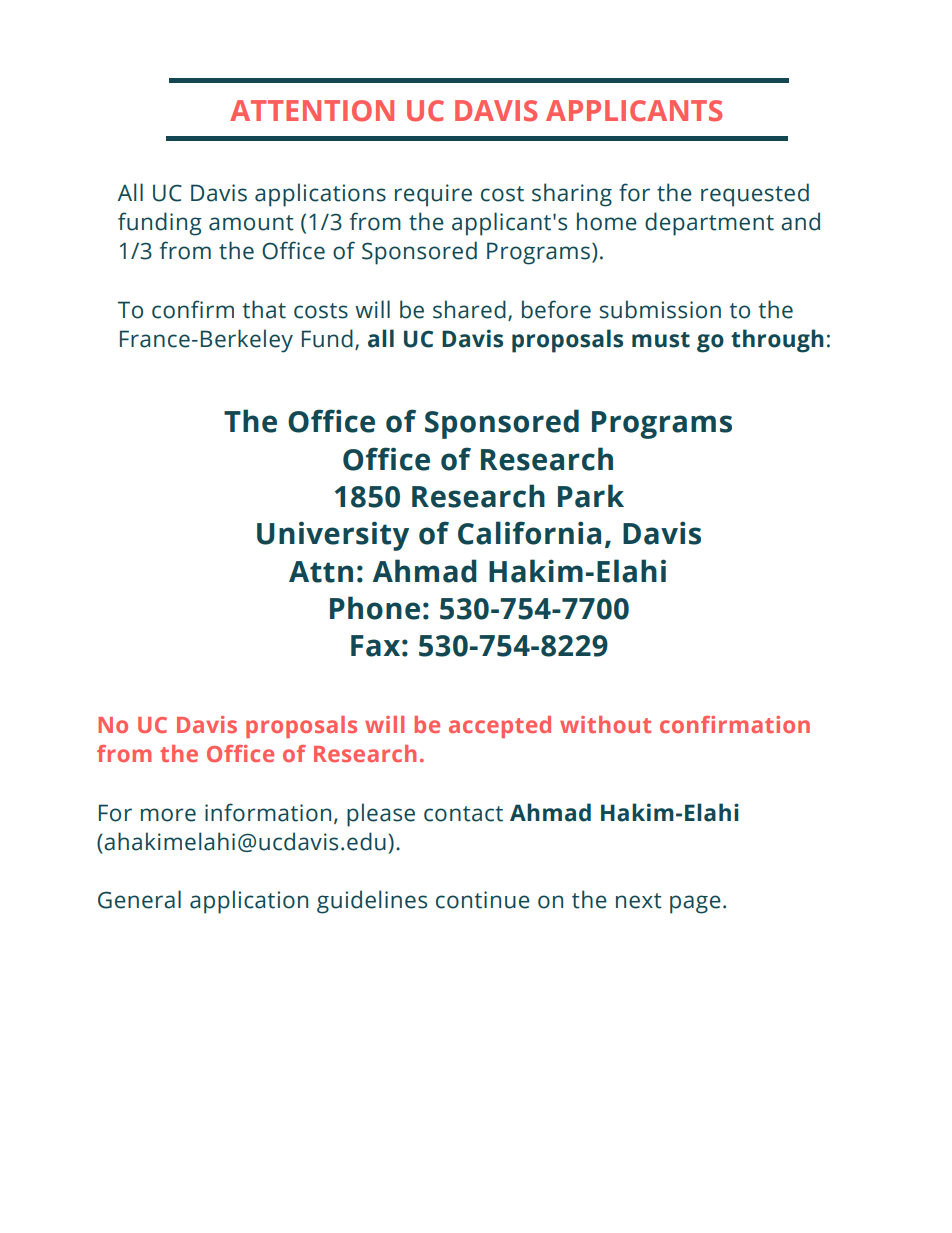  I want to click on University, so click(333, 536).
